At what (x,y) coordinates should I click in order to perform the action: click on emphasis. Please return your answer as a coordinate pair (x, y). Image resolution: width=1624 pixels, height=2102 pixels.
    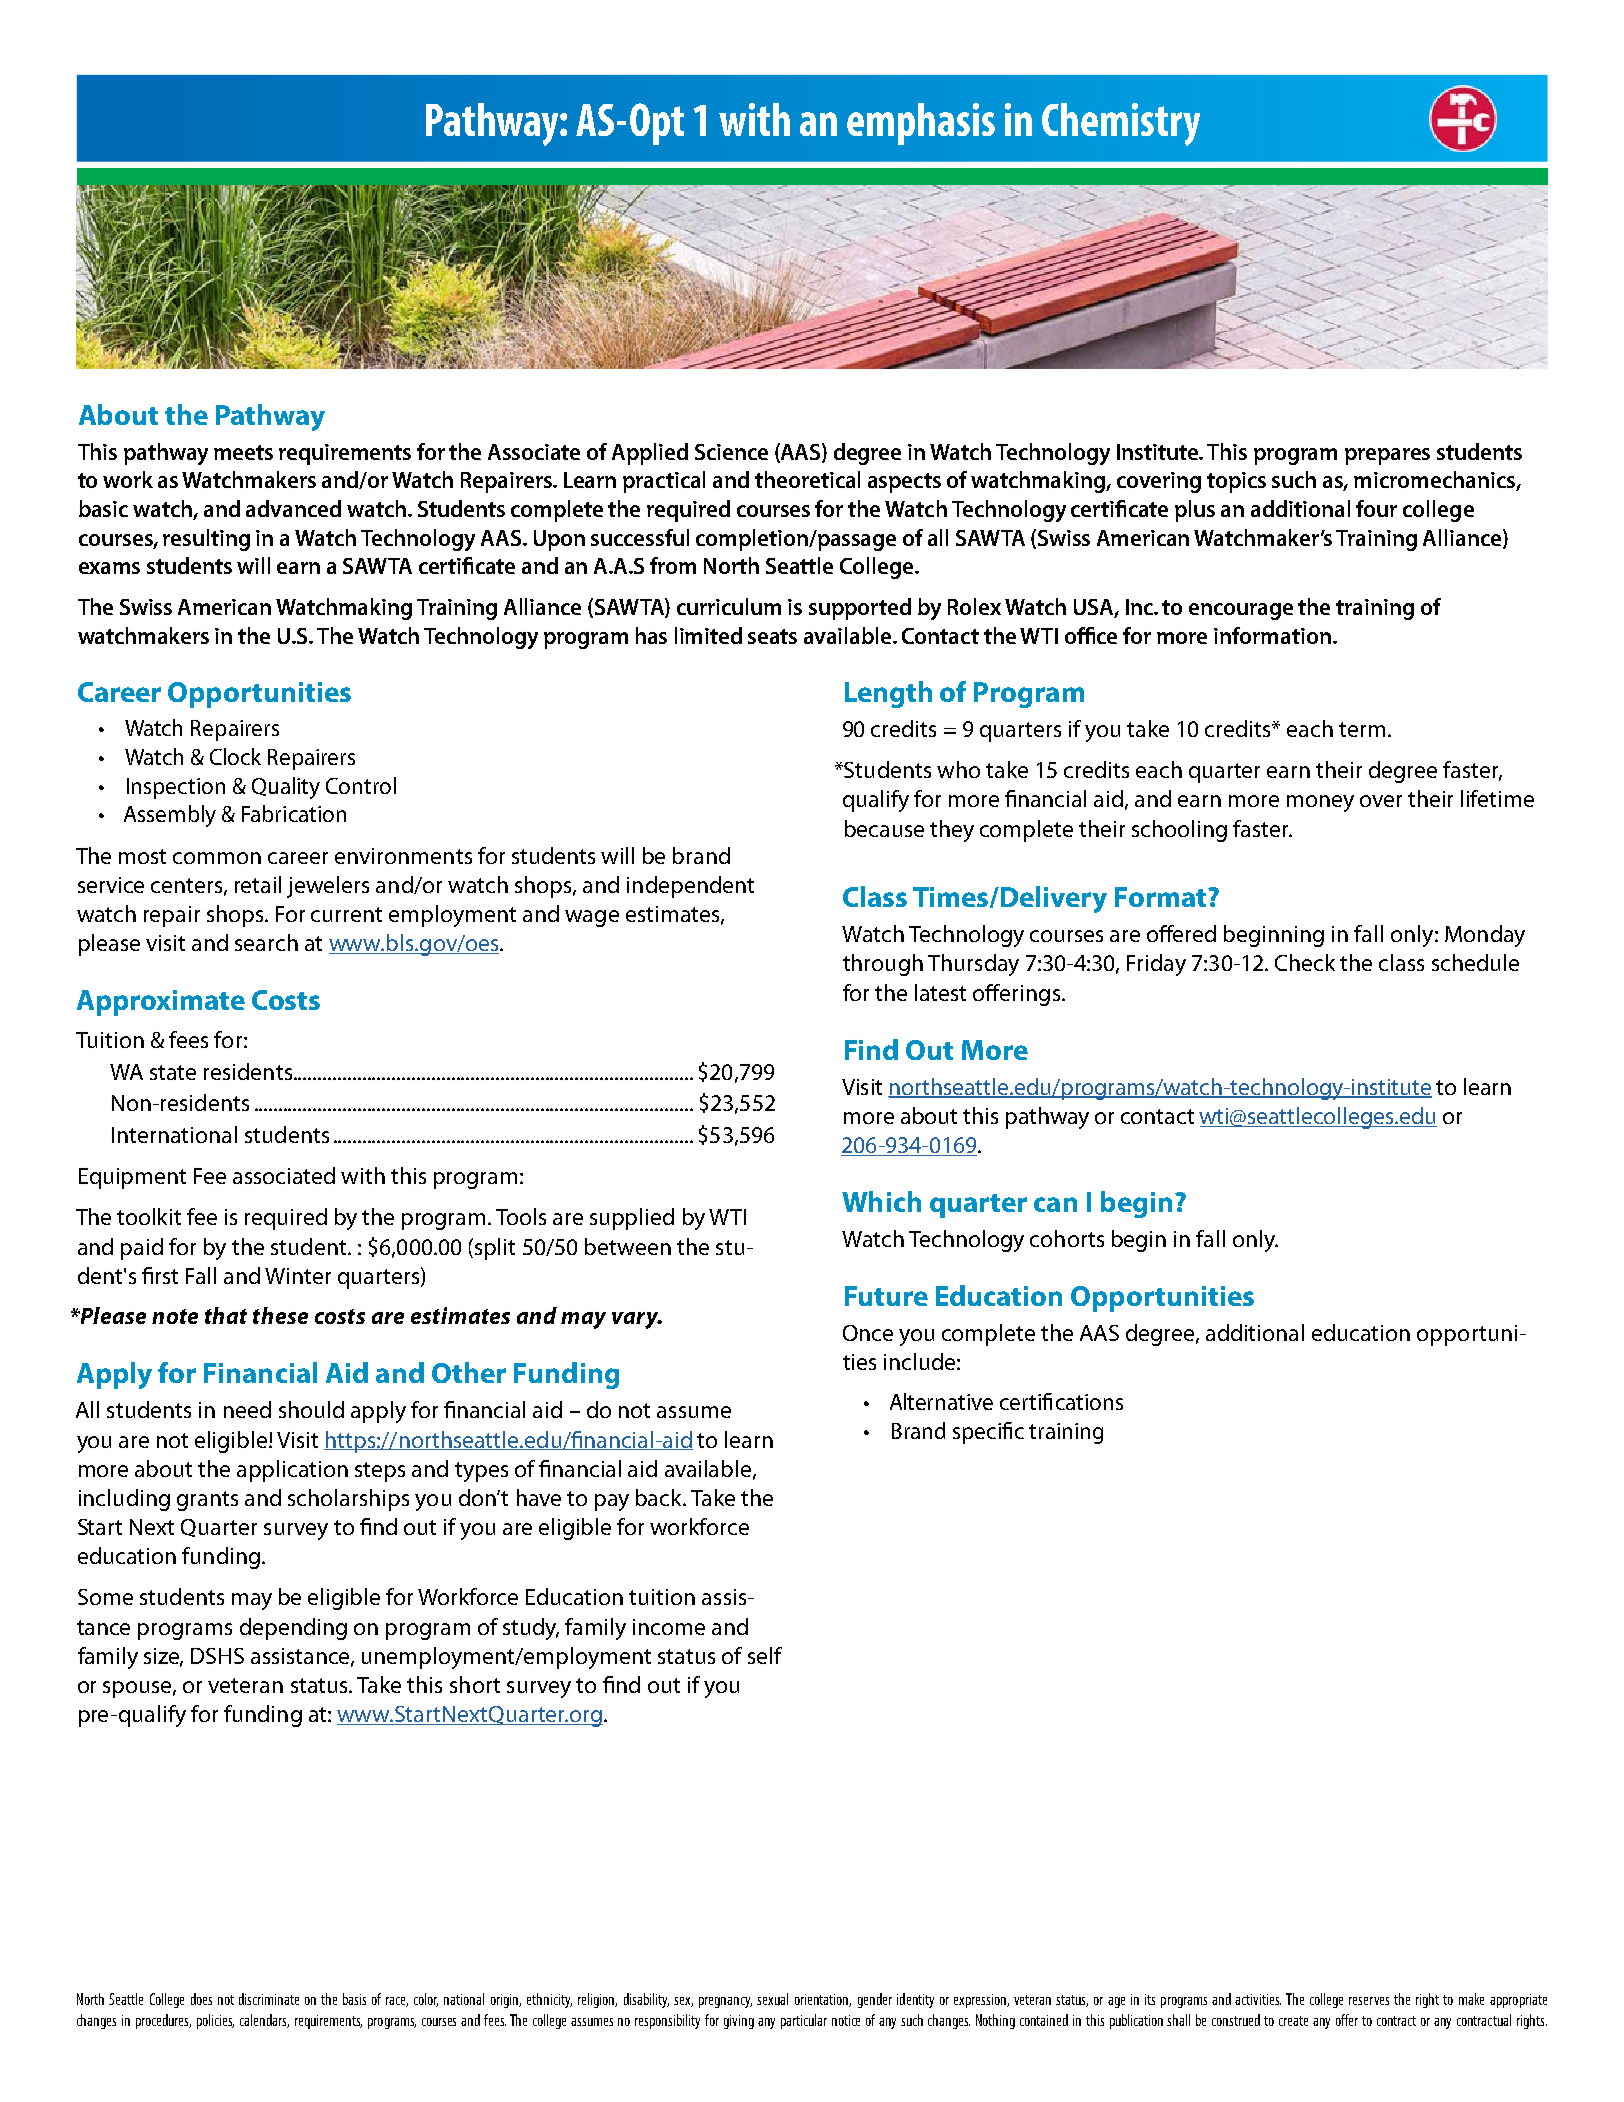
    Looking at the image, I should click on (921, 124).
